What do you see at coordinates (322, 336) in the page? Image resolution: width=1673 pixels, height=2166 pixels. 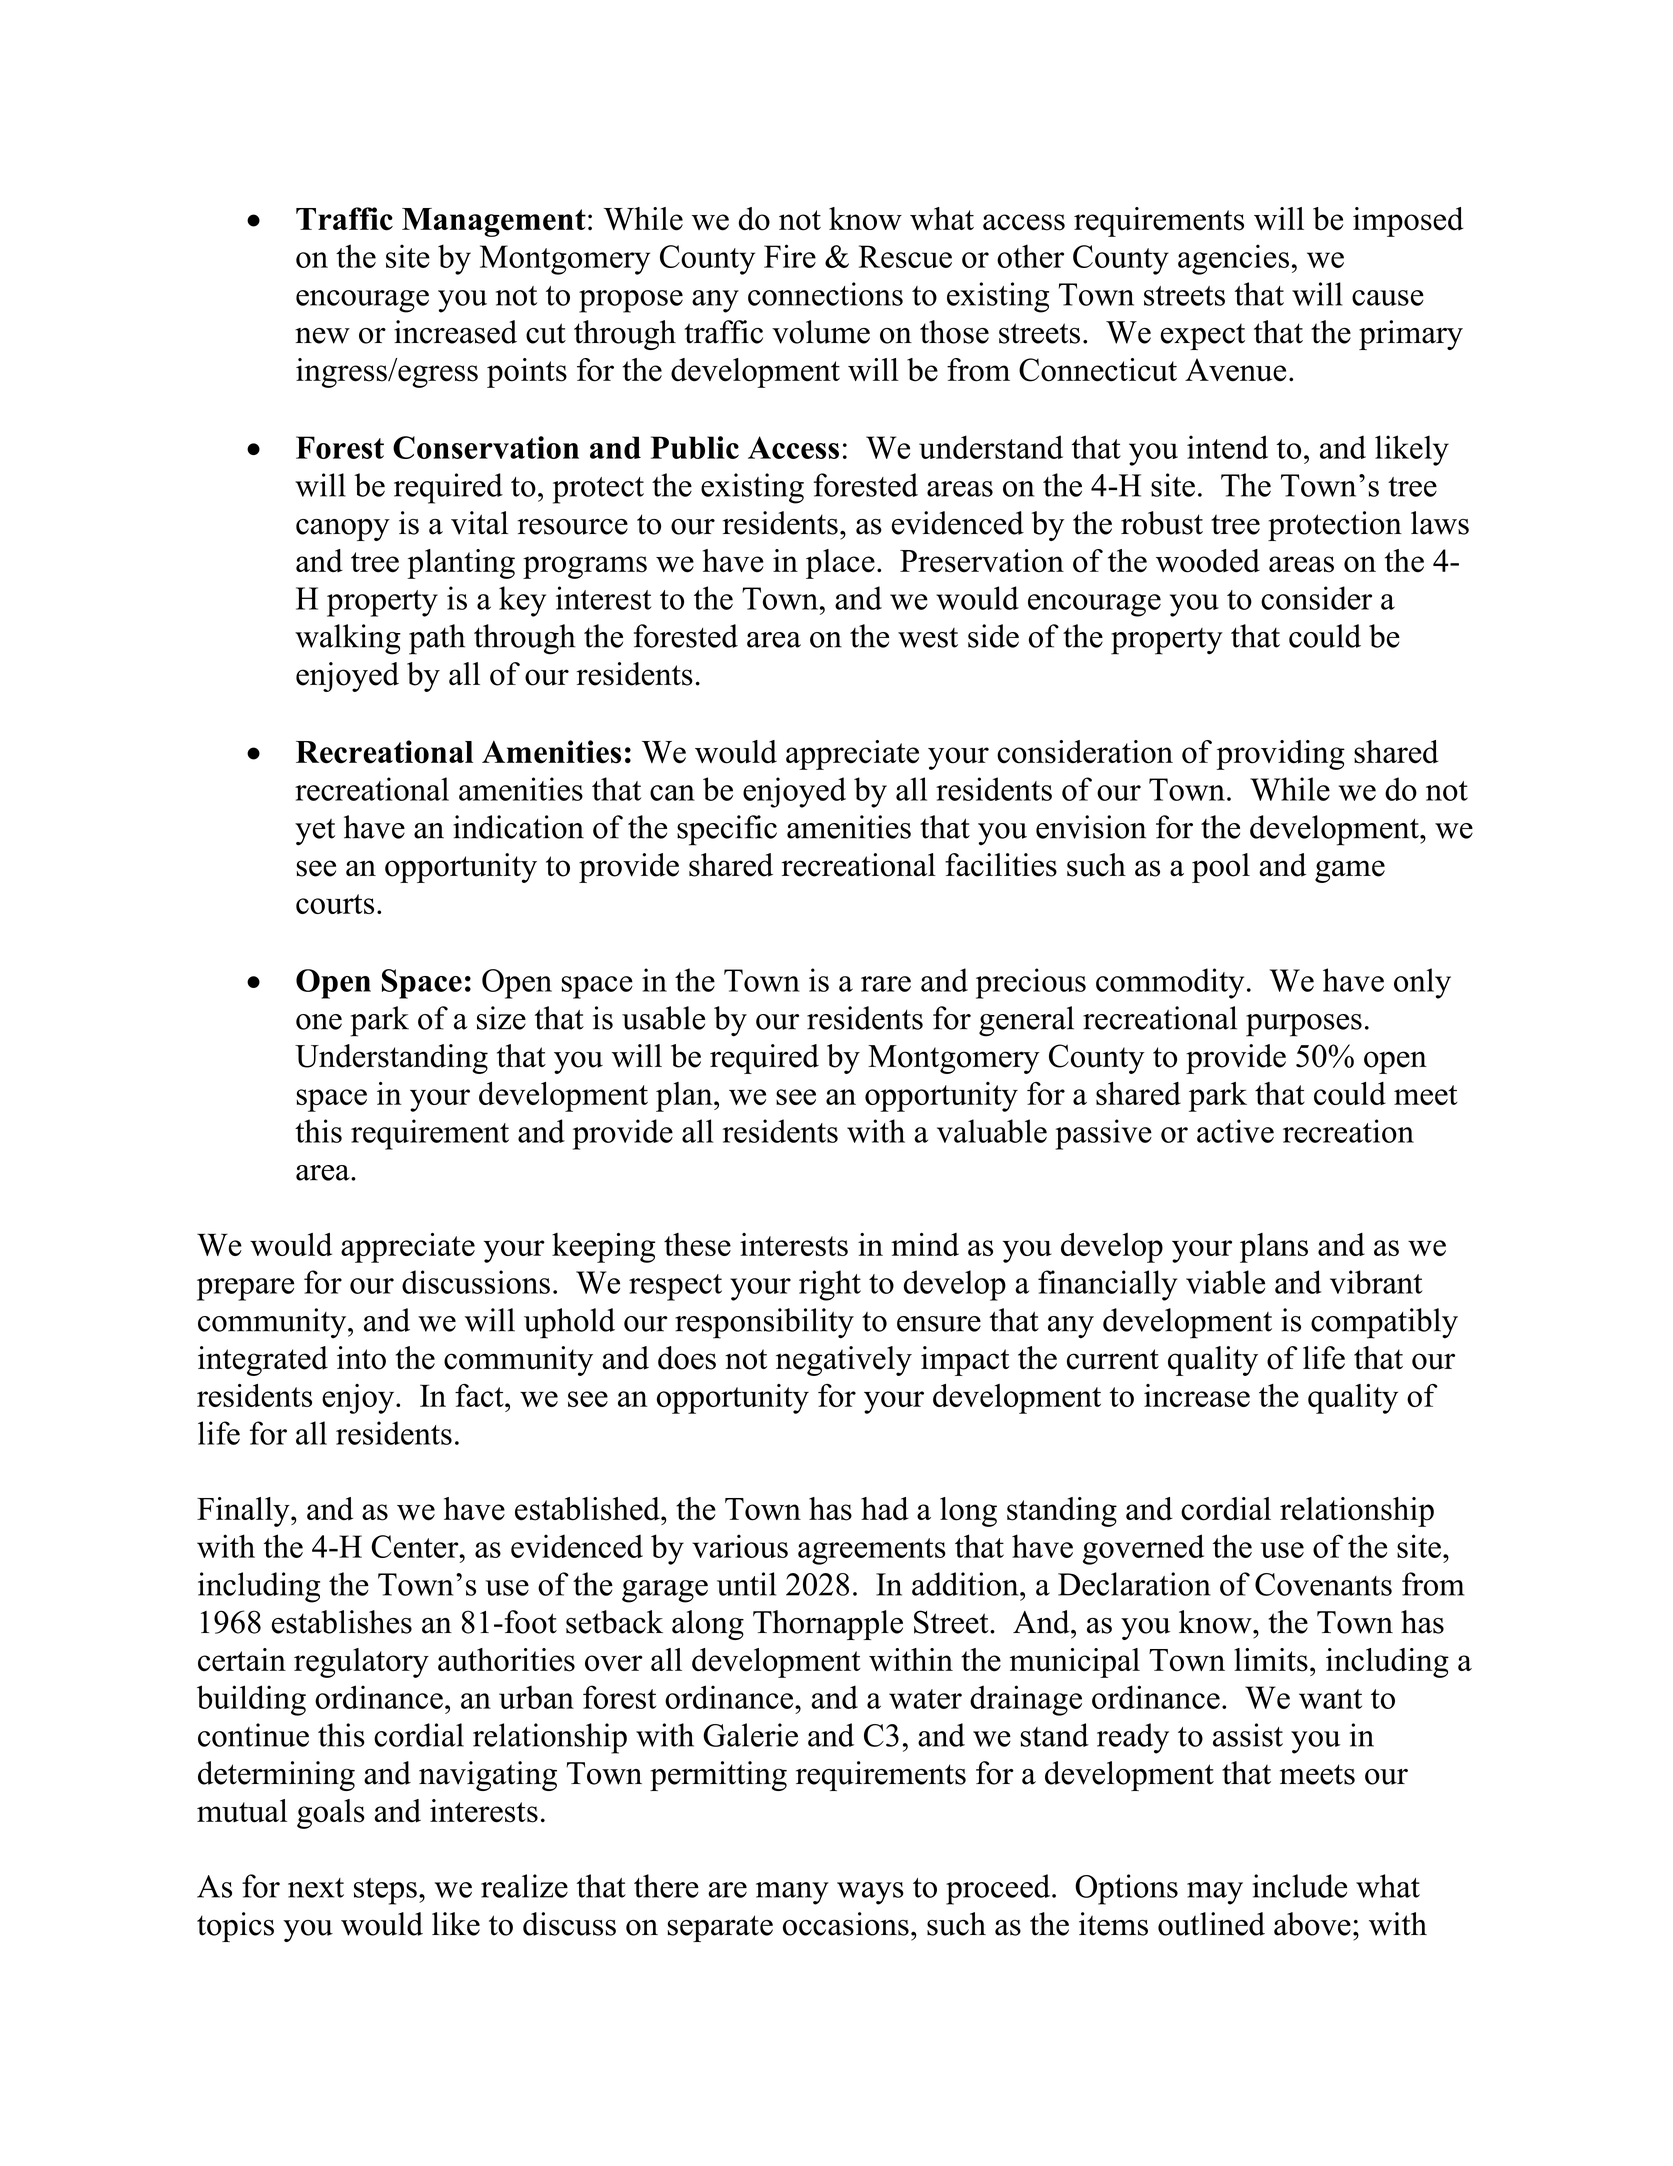 I see `new` at bounding box center [322, 336].
